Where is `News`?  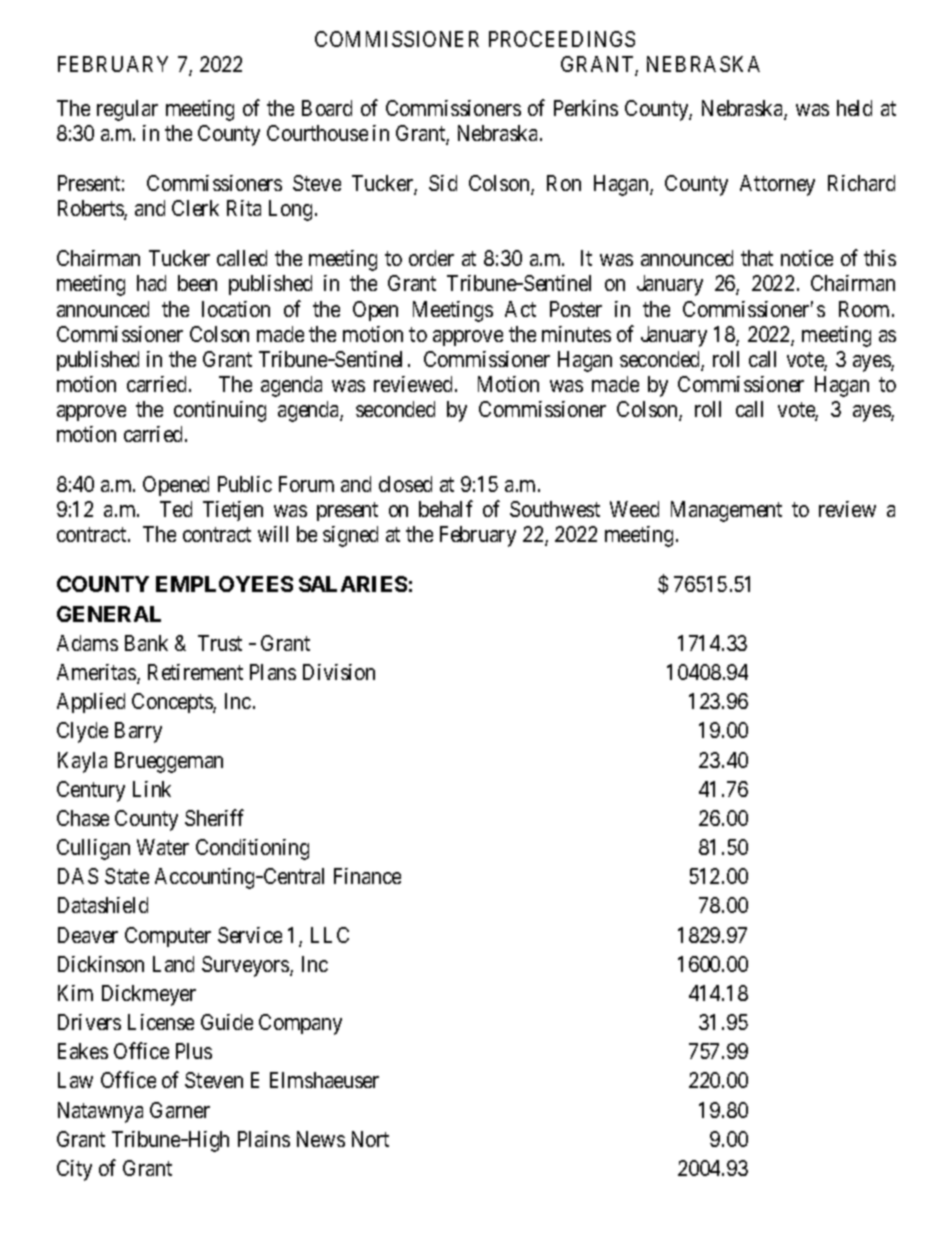
News is located at coordinates (321, 1139).
